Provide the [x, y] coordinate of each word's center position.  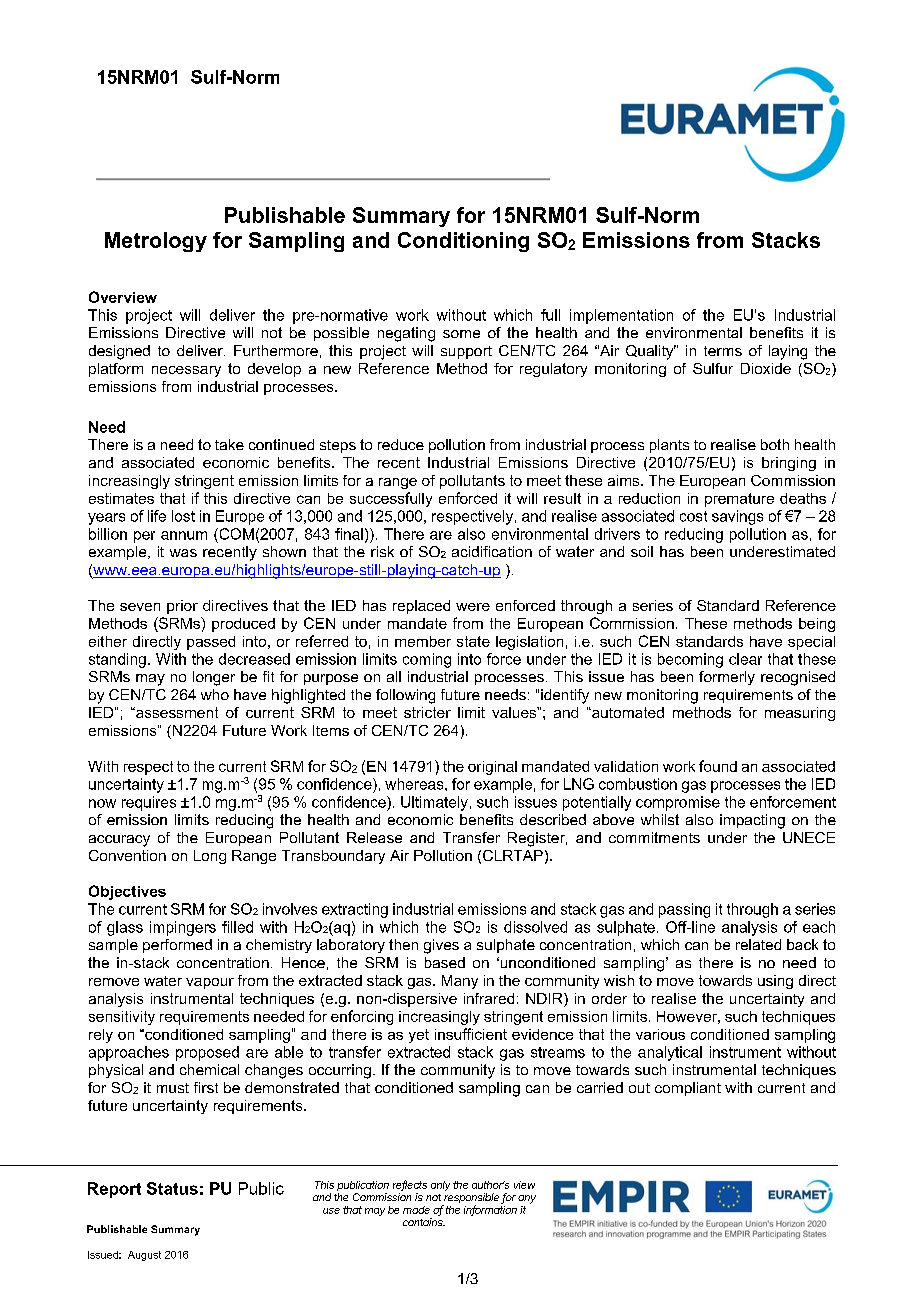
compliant [688, 1089]
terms [723, 351]
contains [424, 1222]
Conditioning [463, 242]
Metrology [156, 242]
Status [172, 1188]
